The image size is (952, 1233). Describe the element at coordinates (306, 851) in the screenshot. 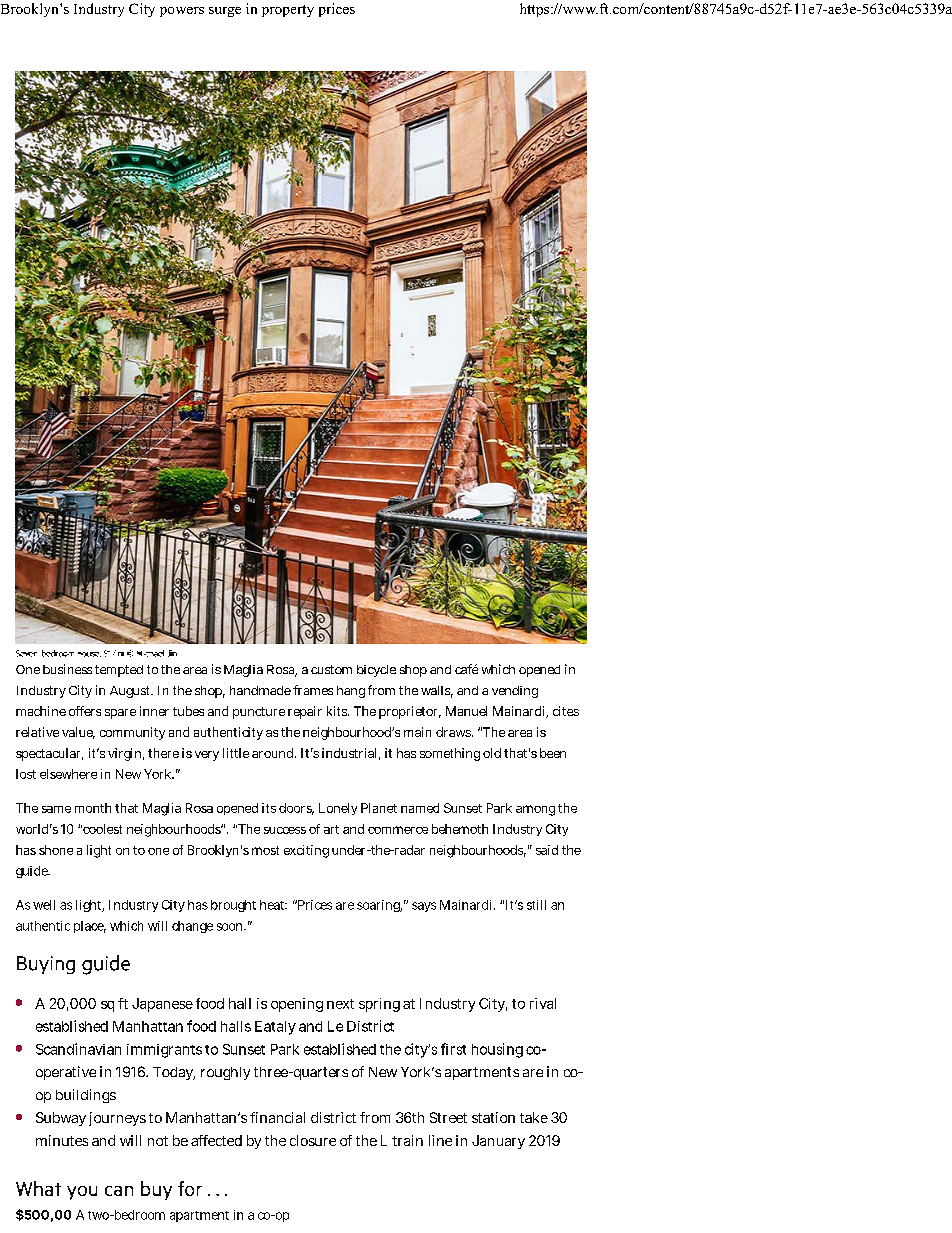

I see `exciting` at that location.
